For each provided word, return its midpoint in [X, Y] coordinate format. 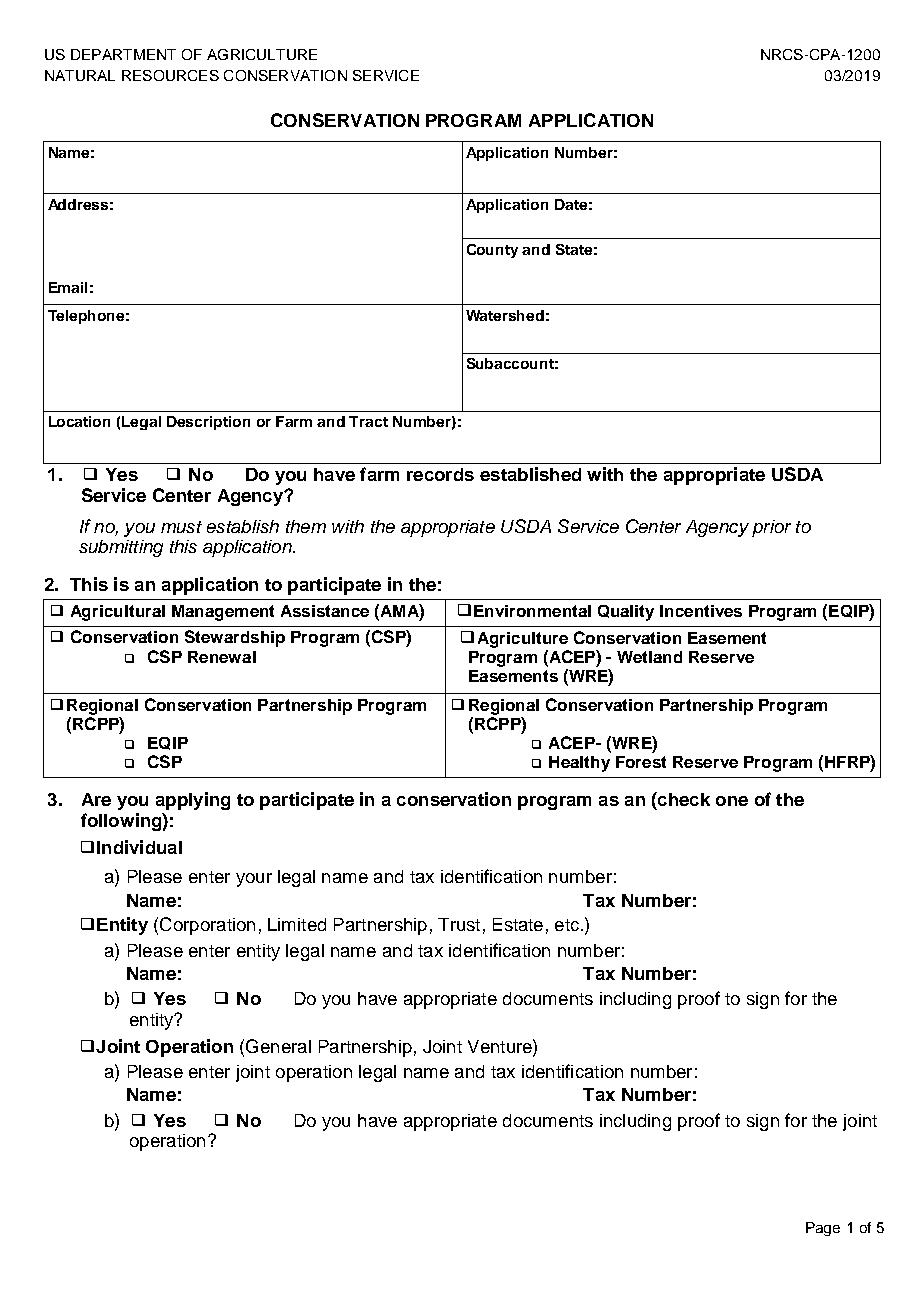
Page [823, 1229]
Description [208, 423]
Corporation [207, 926]
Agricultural [118, 613]
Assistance [325, 611]
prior [771, 528]
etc [567, 925]
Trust [459, 924]
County [492, 251]
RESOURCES [170, 75]
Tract [368, 421]
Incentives [701, 611]
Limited [297, 924]
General [278, 1046]
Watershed [505, 315]
